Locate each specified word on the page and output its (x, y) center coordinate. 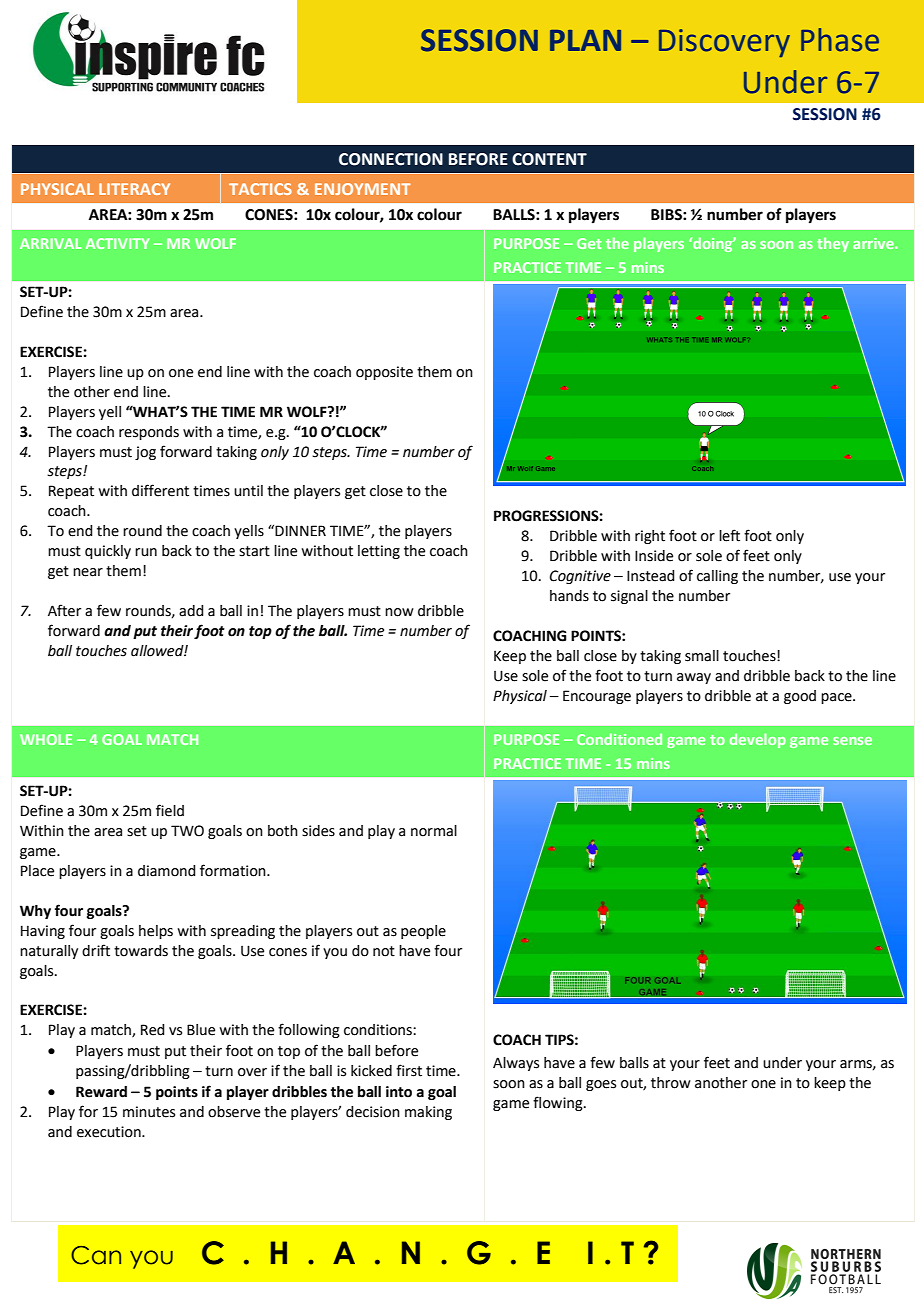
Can (96, 1255)
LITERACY (134, 189)
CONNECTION (391, 159)
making (428, 1113)
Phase (840, 40)
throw (671, 1083)
